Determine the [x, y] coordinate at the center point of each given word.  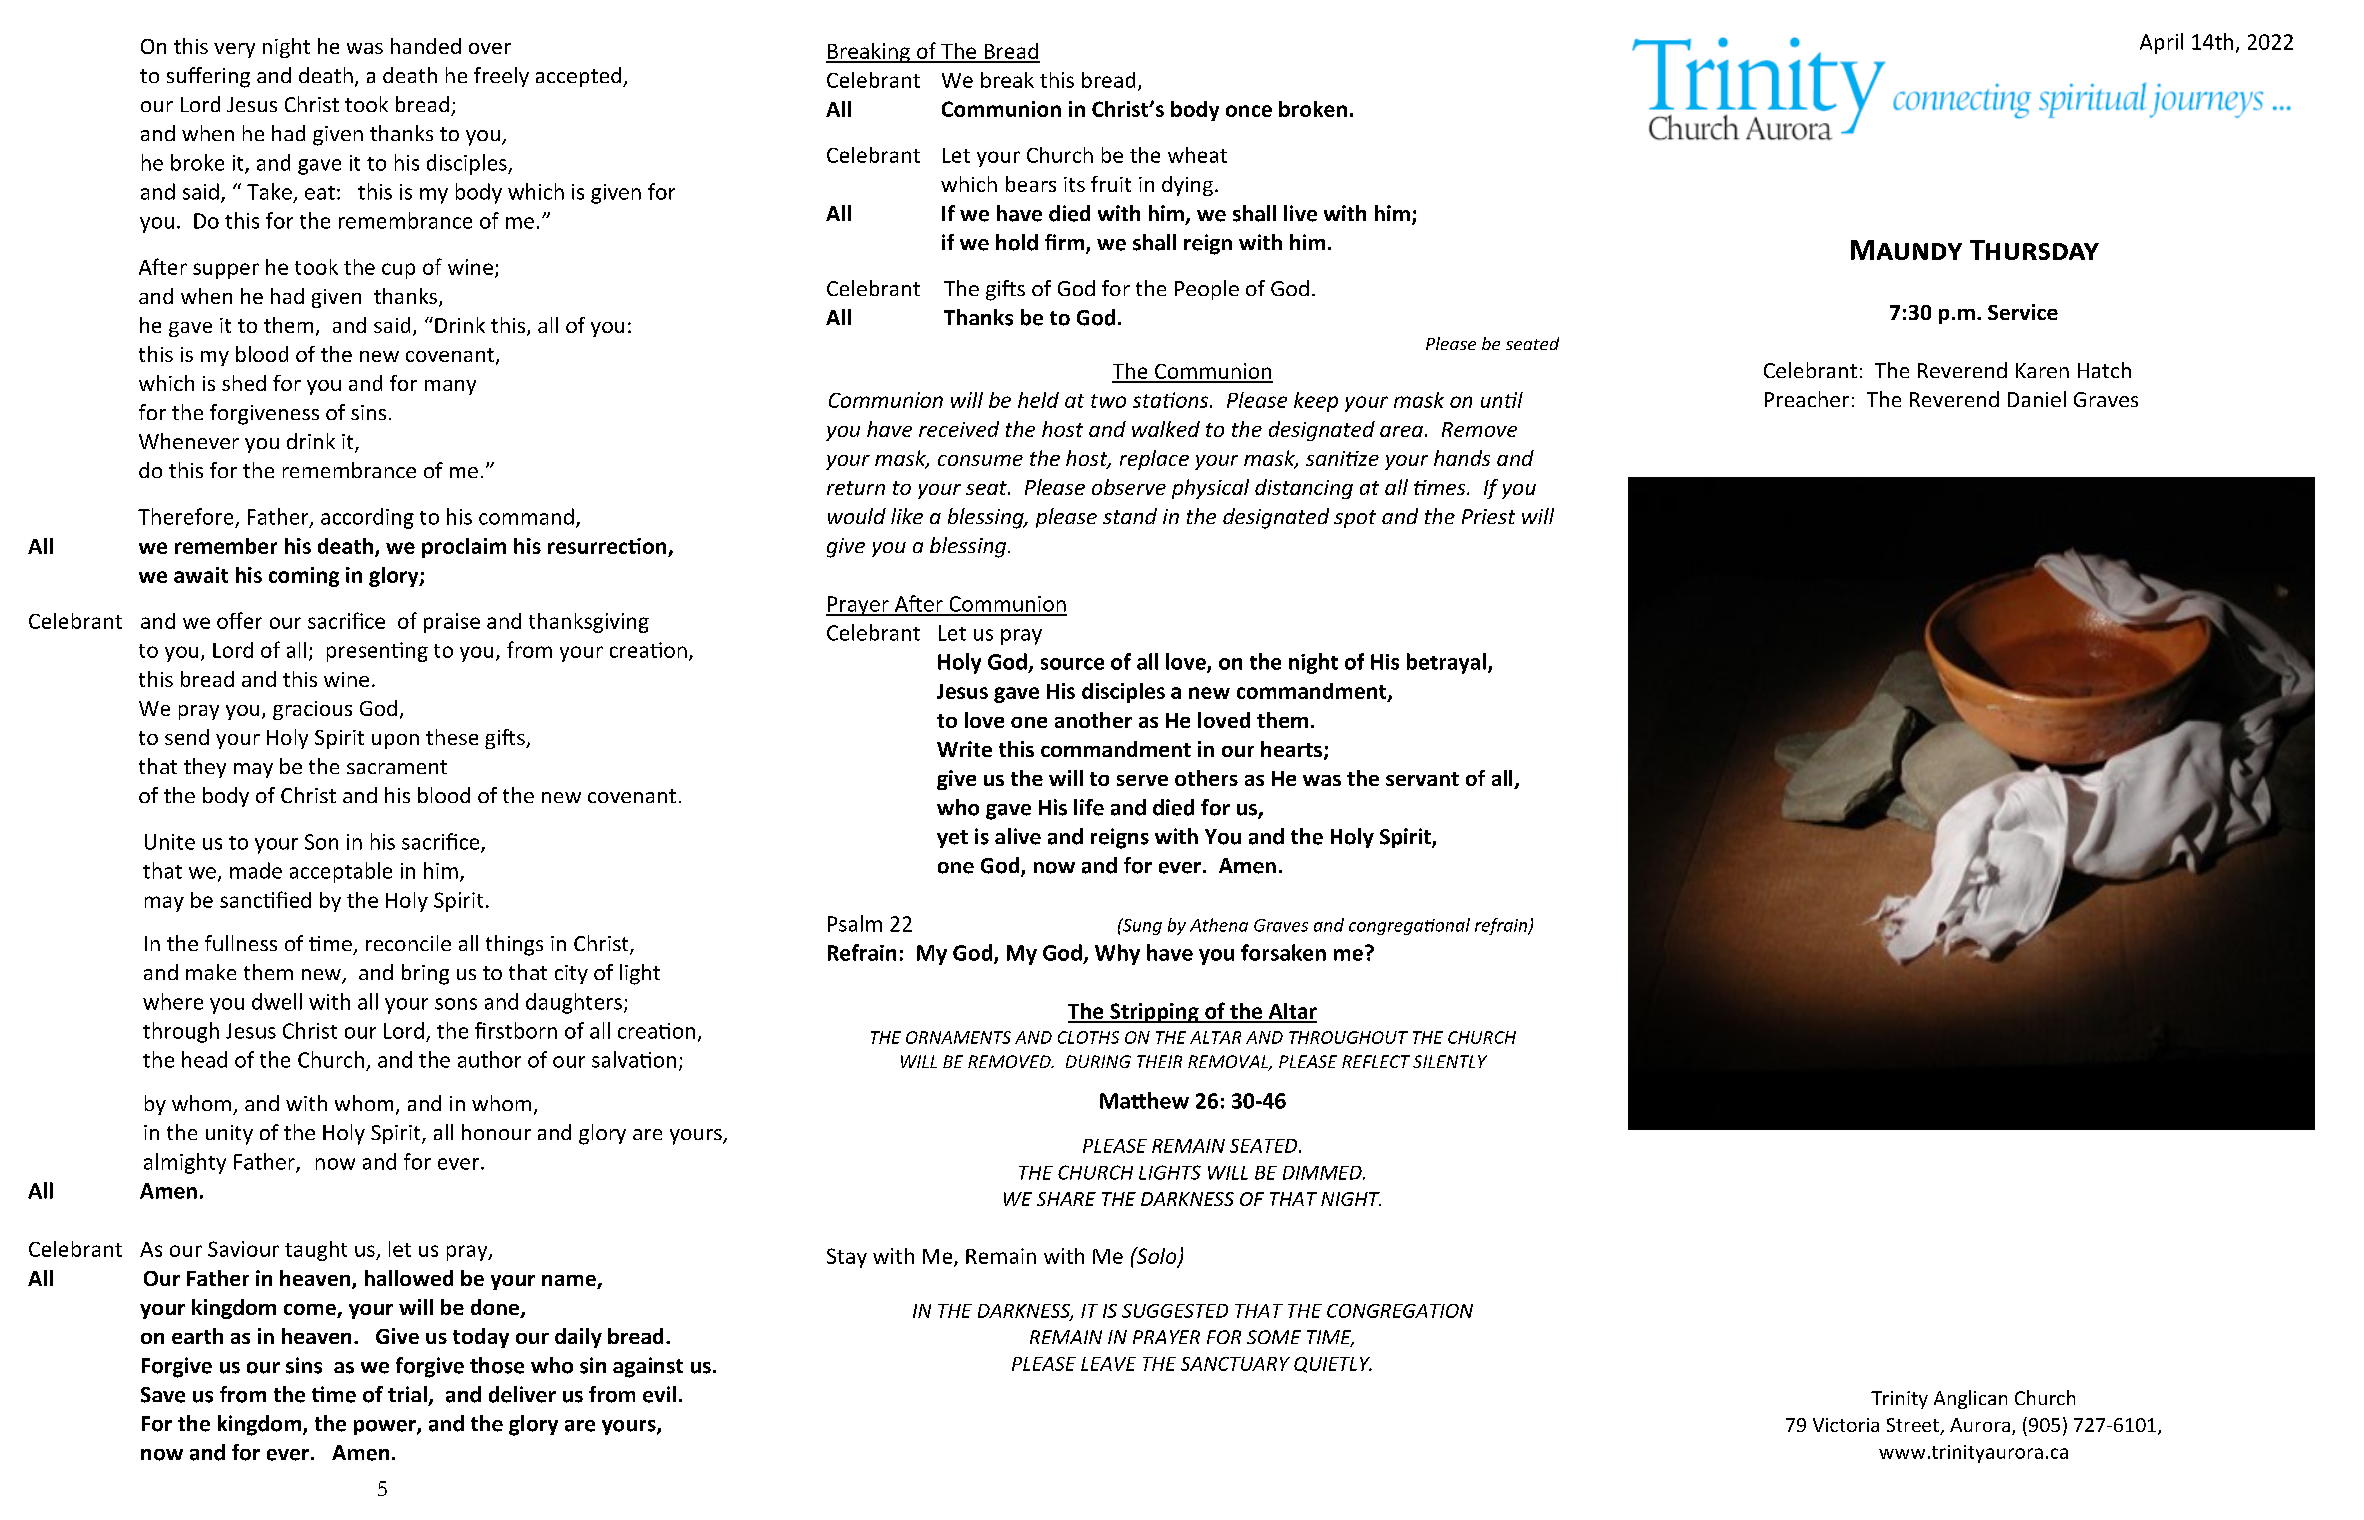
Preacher [1807, 399]
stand [1130, 516]
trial [407, 1394]
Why [1117, 954]
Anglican [1970, 1399]
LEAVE [1108, 1364]
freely [501, 77]
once [1249, 111]
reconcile [408, 943]
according [367, 518]
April [2161, 43]
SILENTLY [1450, 1061]
